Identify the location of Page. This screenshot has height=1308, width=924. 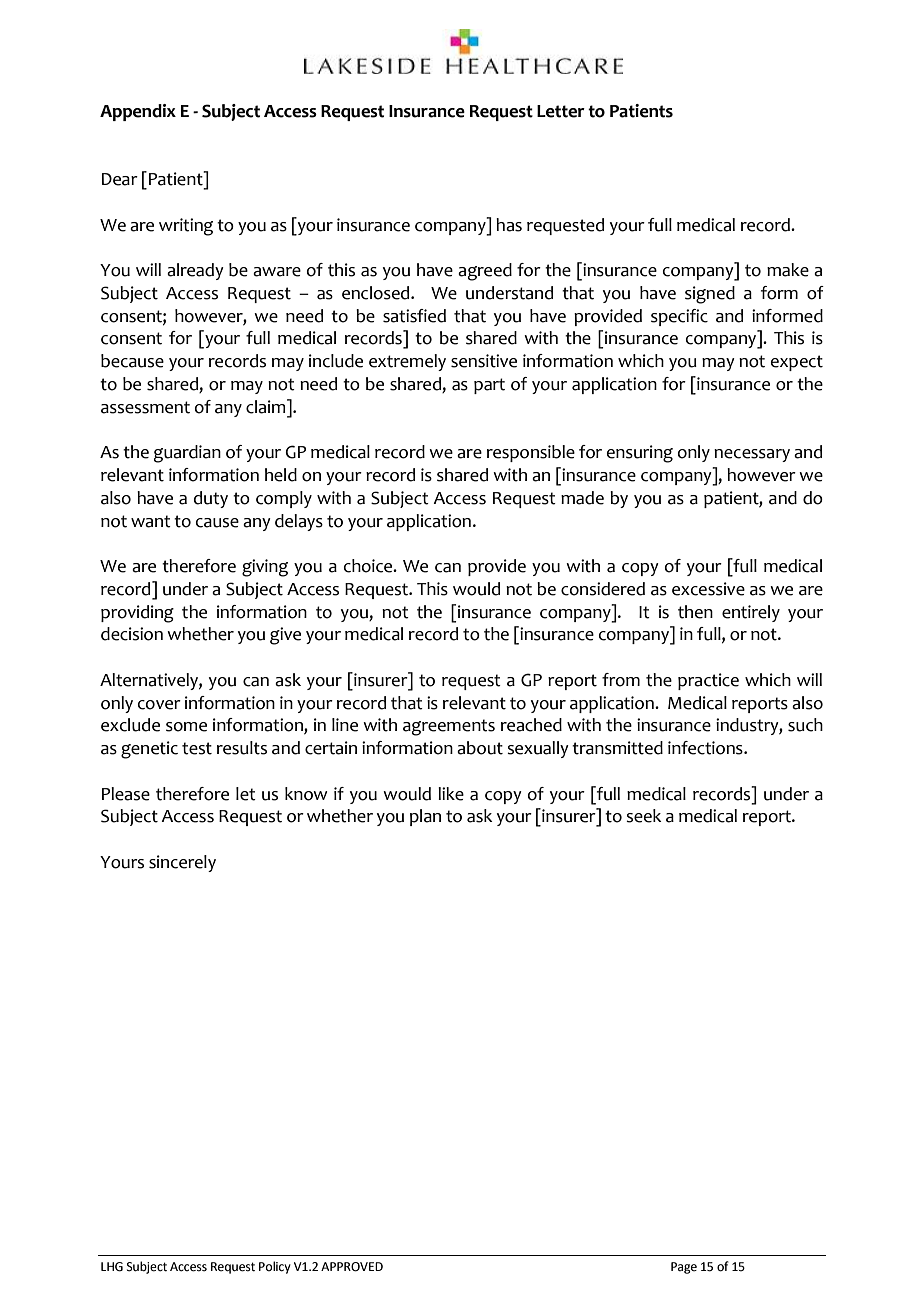
(684, 1268).
